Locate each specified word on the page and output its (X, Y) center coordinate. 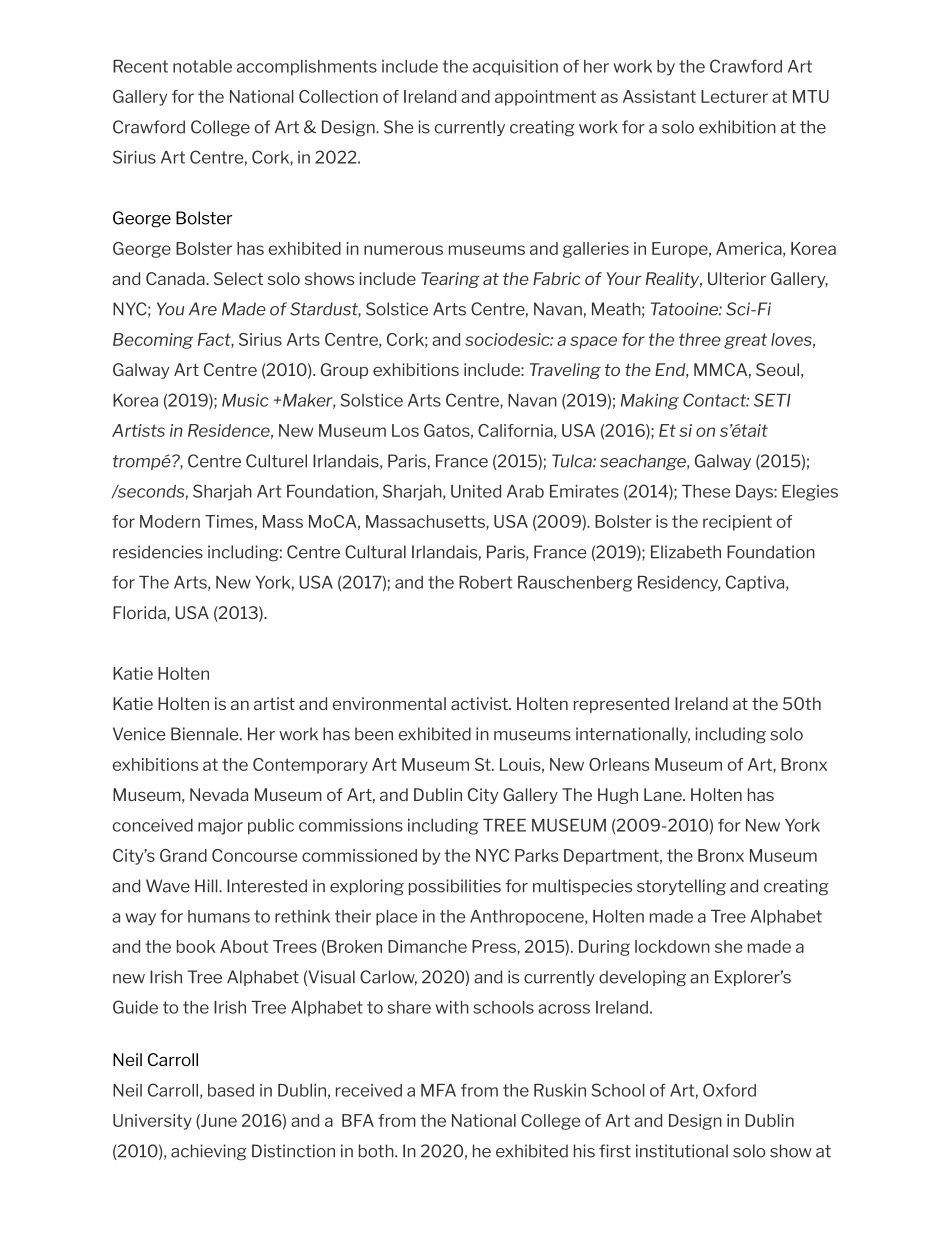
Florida (140, 612)
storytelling (681, 887)
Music (245, 400)
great (745, 341)
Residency (679, 584)
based (231, 1090)
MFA (438, 1090)
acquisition (515, 68)
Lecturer (734, 96)
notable (202, 66)
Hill (207, 886)
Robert (485, 582)
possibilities (455, 887)
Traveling (565, 371)
